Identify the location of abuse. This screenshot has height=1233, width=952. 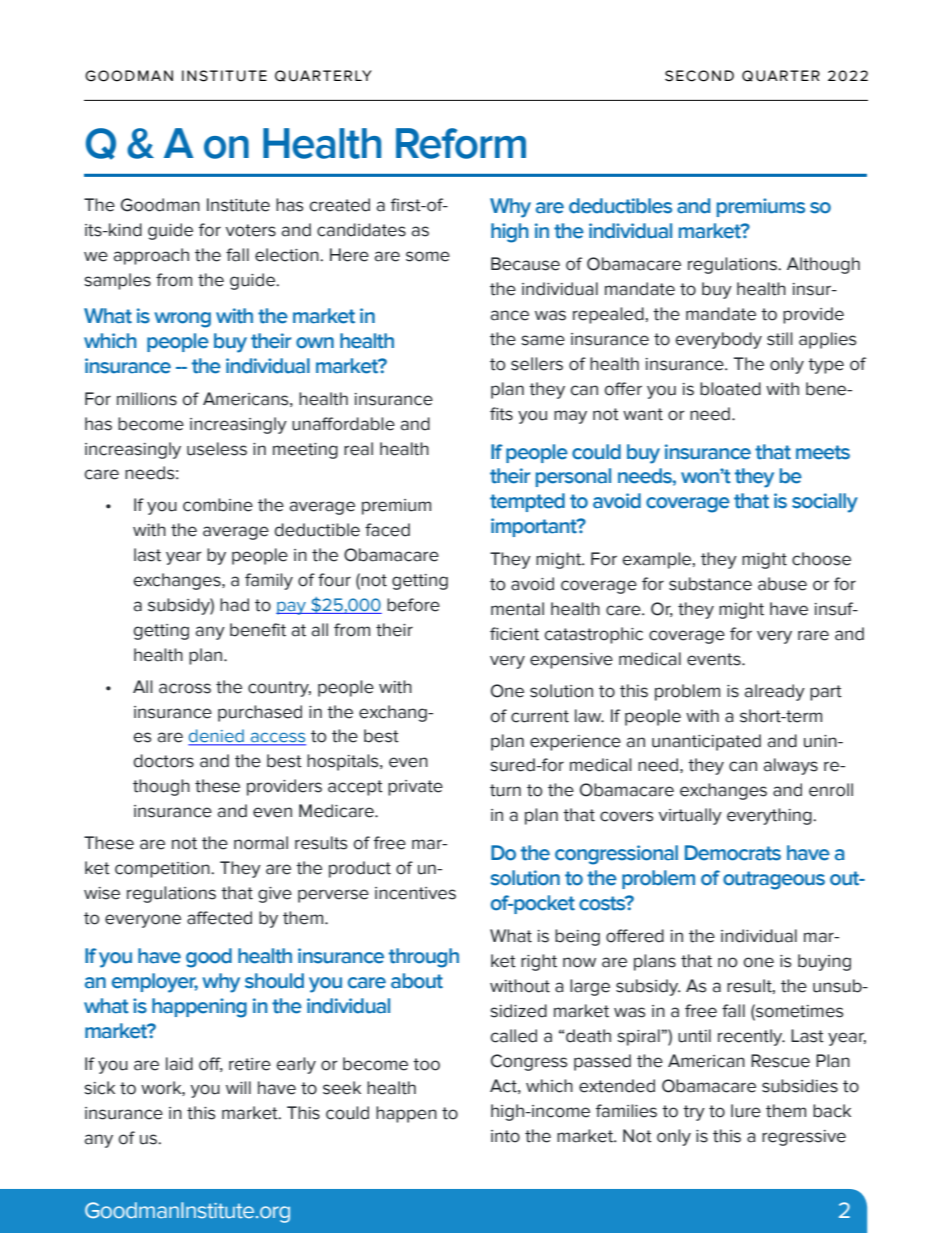
(782, 584).
